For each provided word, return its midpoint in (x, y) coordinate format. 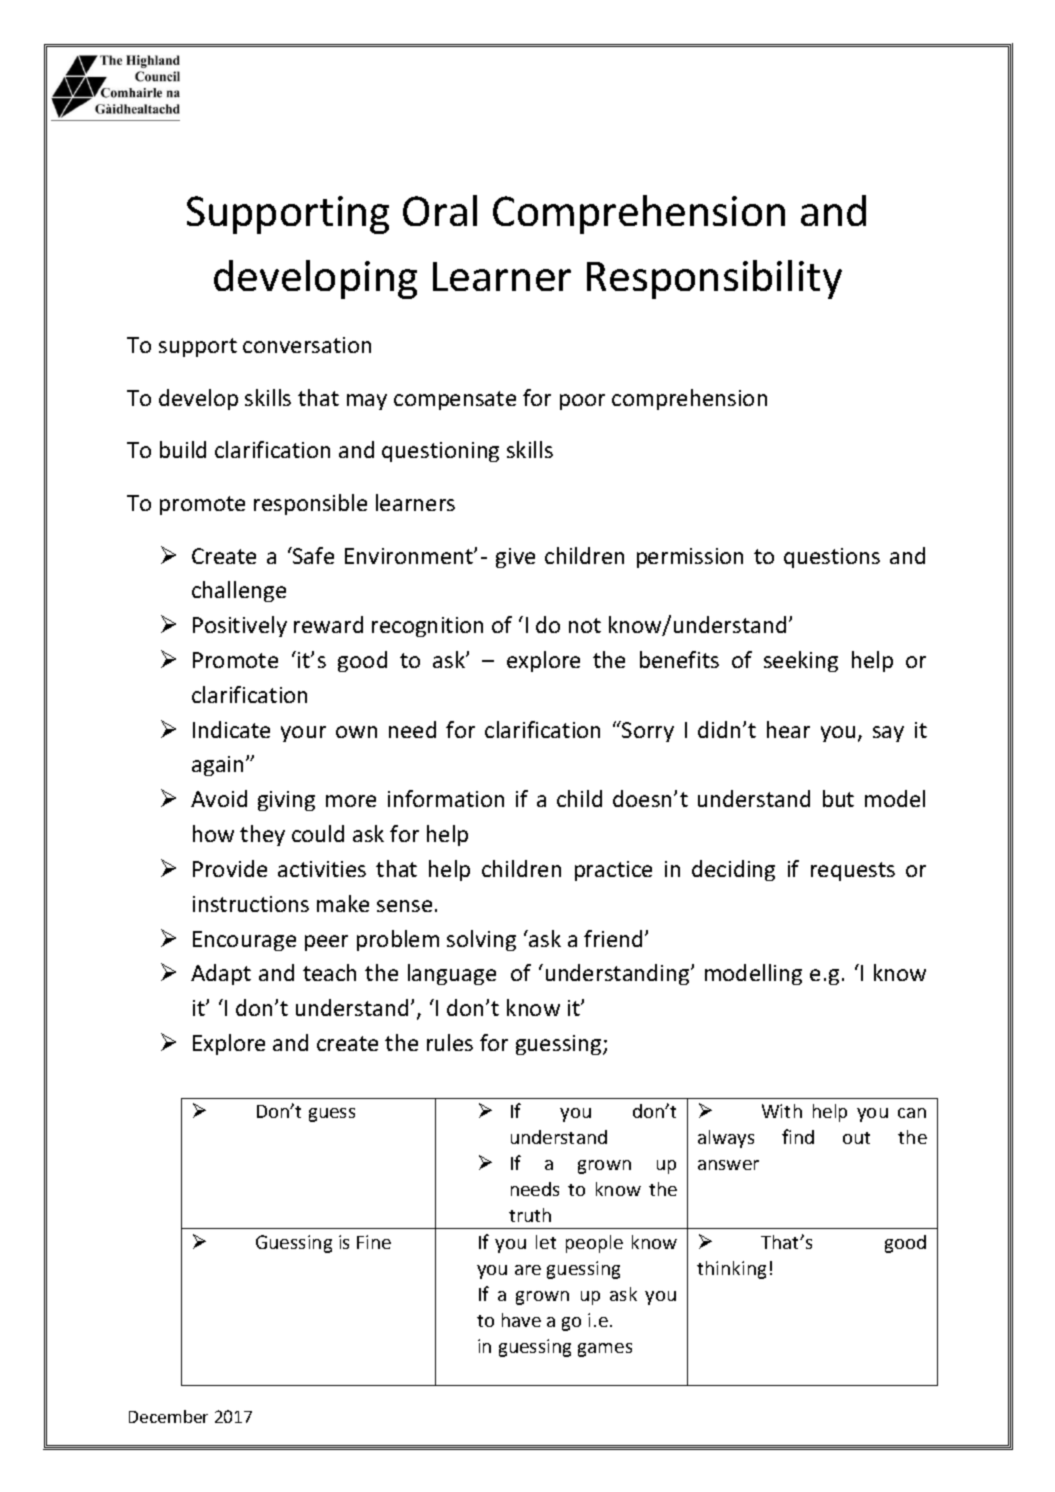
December (168, 1416)
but (838, 798)
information (446, 798)
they (262, 835)
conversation (307, 345)
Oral (440, 210)
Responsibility (714, 279)
